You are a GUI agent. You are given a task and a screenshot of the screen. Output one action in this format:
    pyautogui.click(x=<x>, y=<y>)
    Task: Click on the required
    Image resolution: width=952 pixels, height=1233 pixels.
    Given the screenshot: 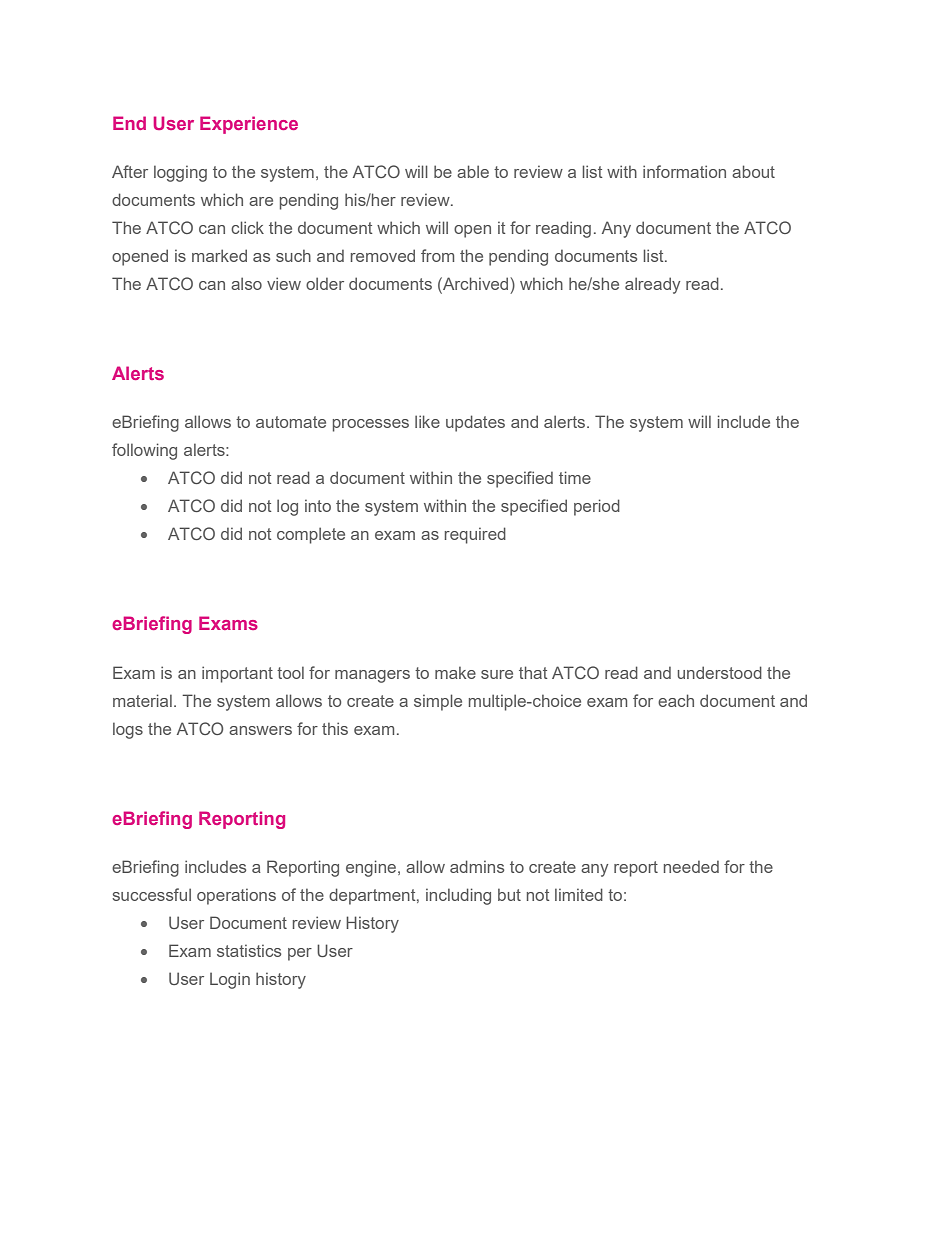 What is the action you would take?
    pyautogui.click(x=475, y=535)
